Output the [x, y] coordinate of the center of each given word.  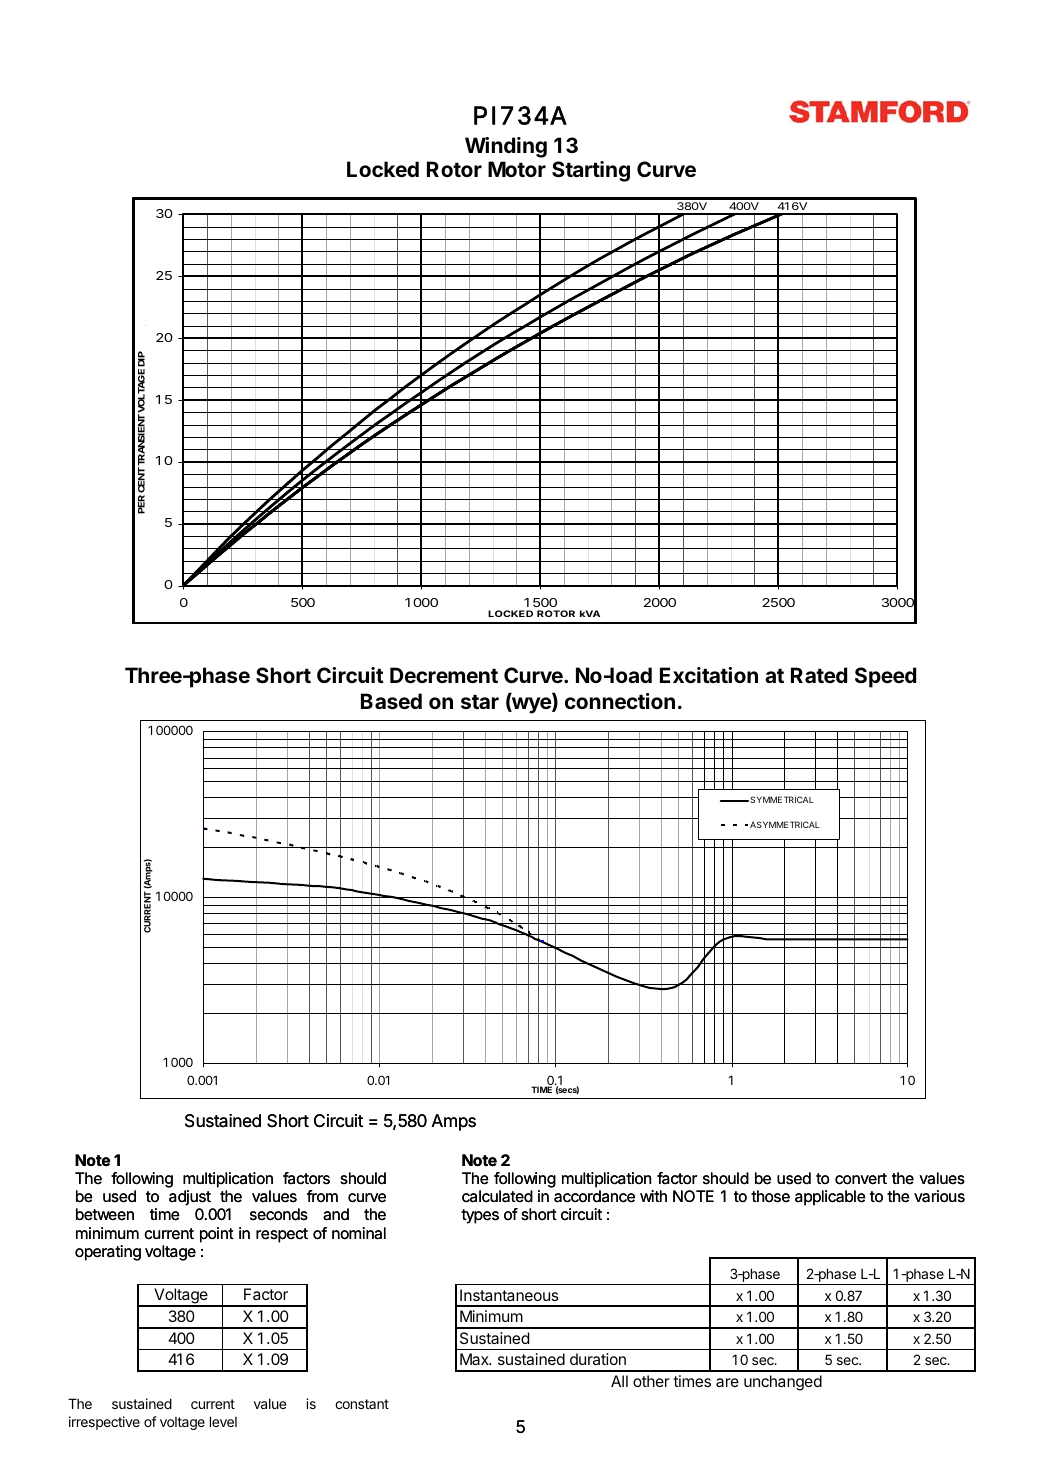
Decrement [444, 675]
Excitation [709, 675]
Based [391, 701]
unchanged [783, 1383]
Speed [885, 677]
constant [362, 1404]
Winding [506, 147]
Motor [517, 169]
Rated [819, 675]
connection [620, 701]
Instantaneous [509, 1295]
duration [598, 1359]
